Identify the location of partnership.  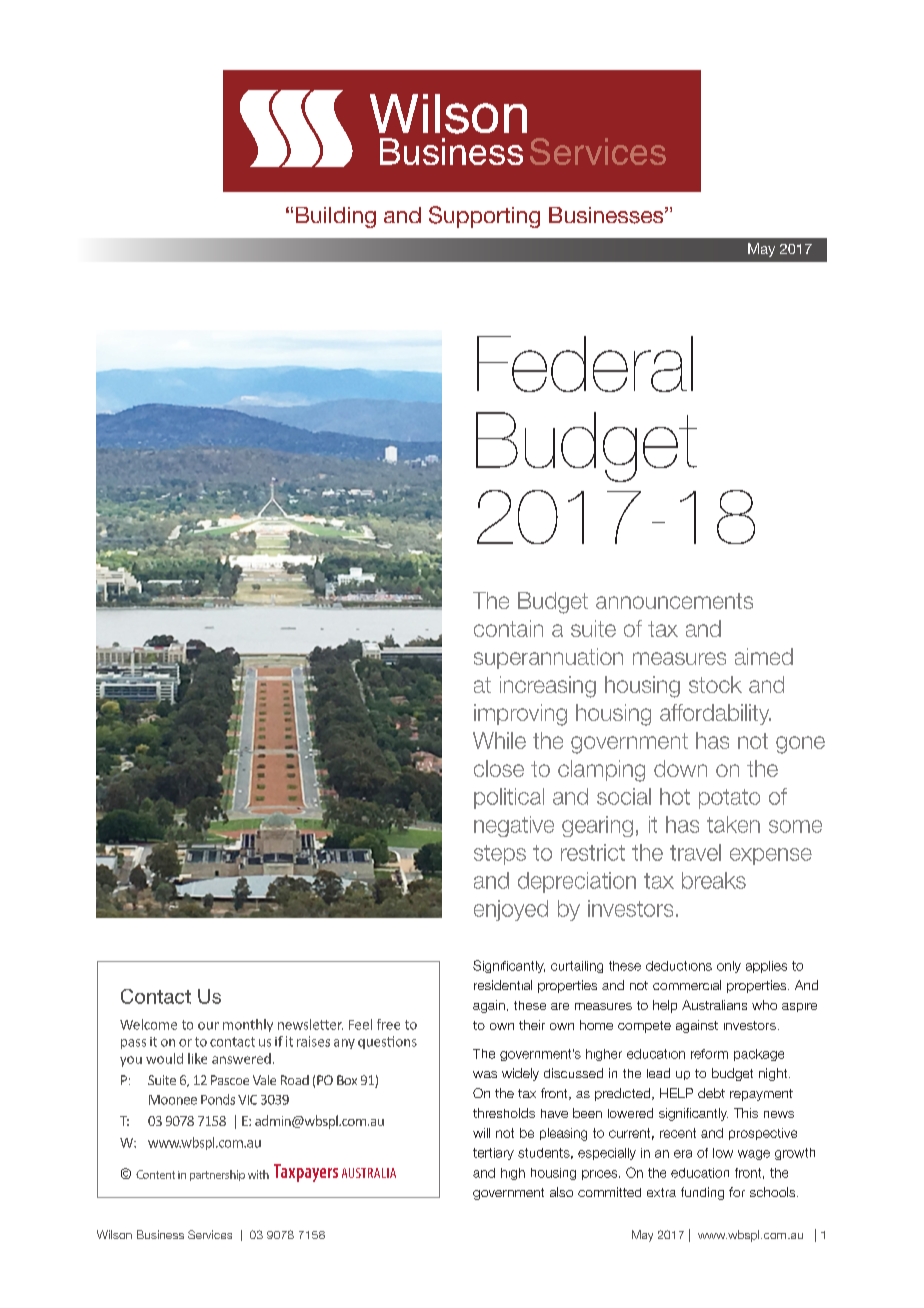
(217, 1175).
